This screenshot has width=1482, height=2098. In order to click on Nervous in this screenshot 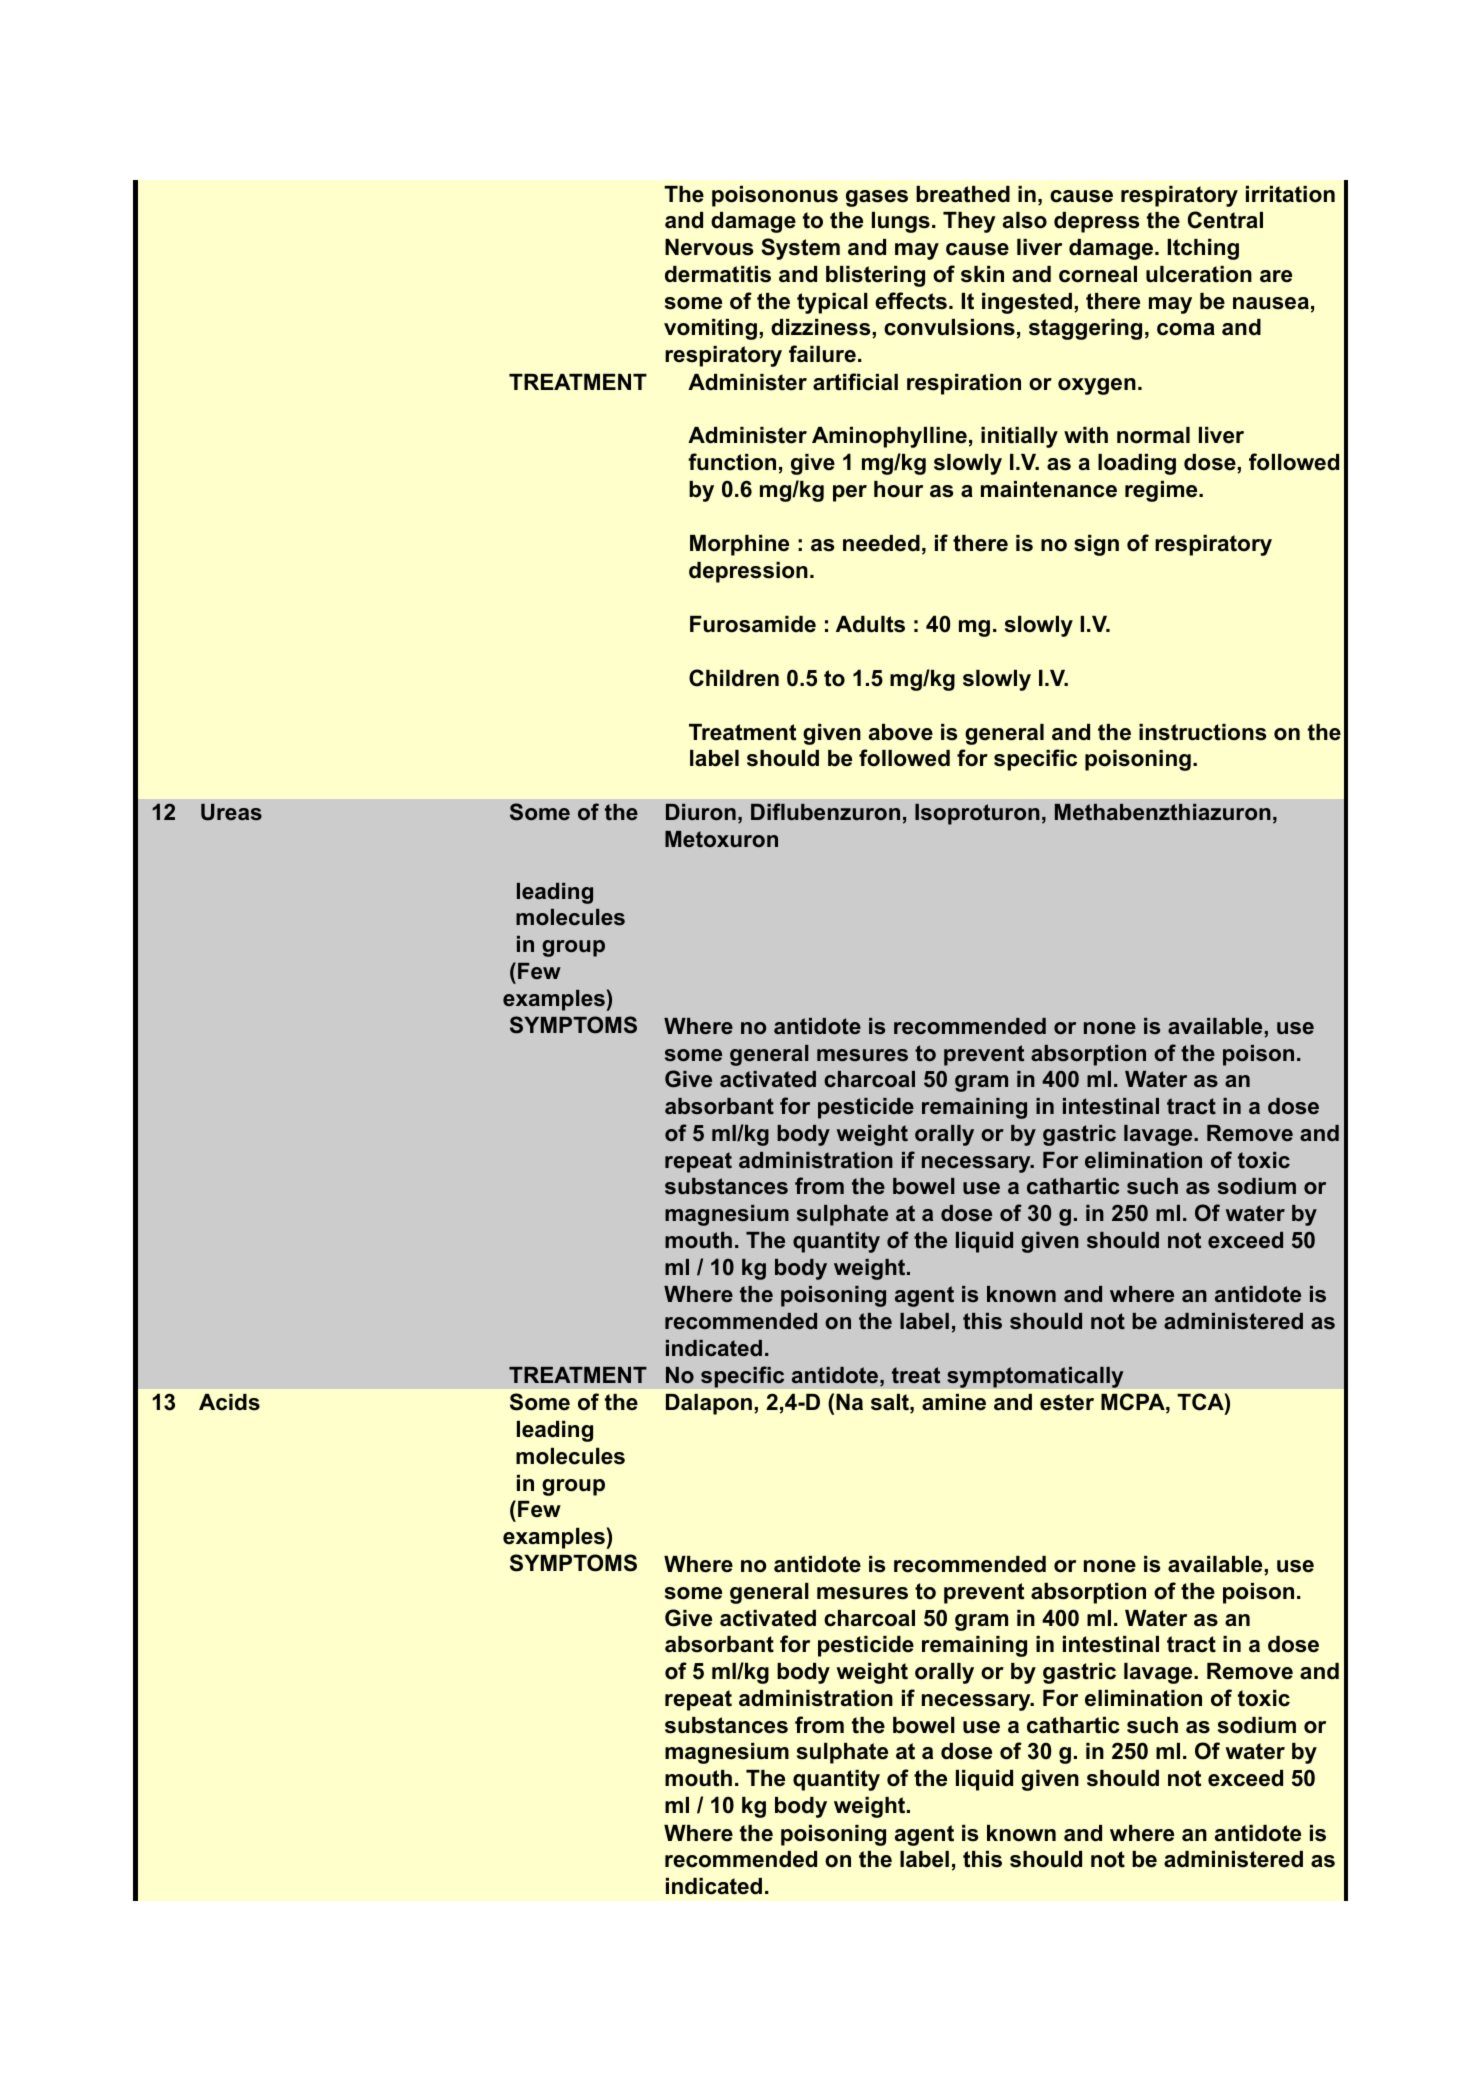, I will do `click(709, 247)`.
